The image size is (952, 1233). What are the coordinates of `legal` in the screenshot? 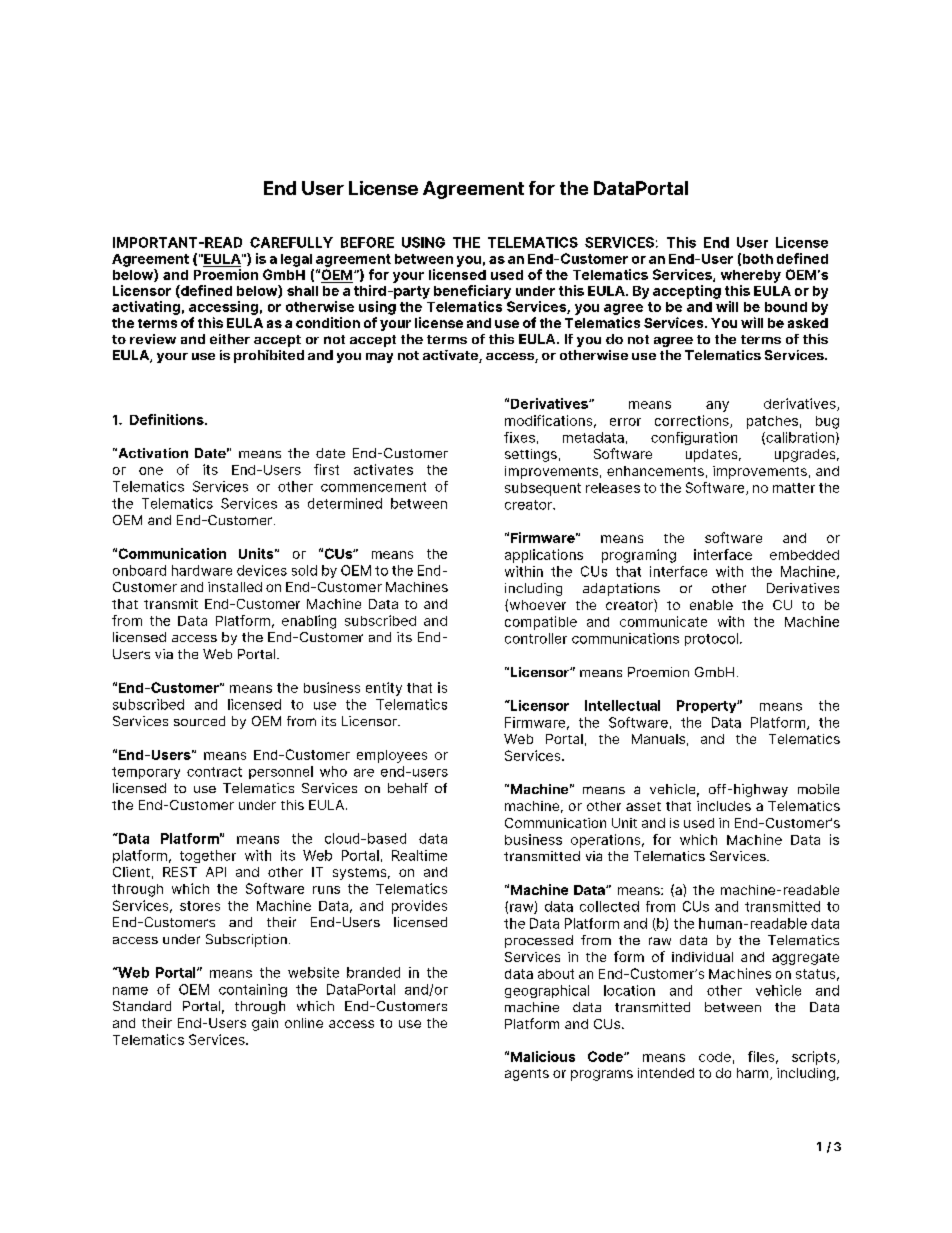 It's located at (296, 260).
